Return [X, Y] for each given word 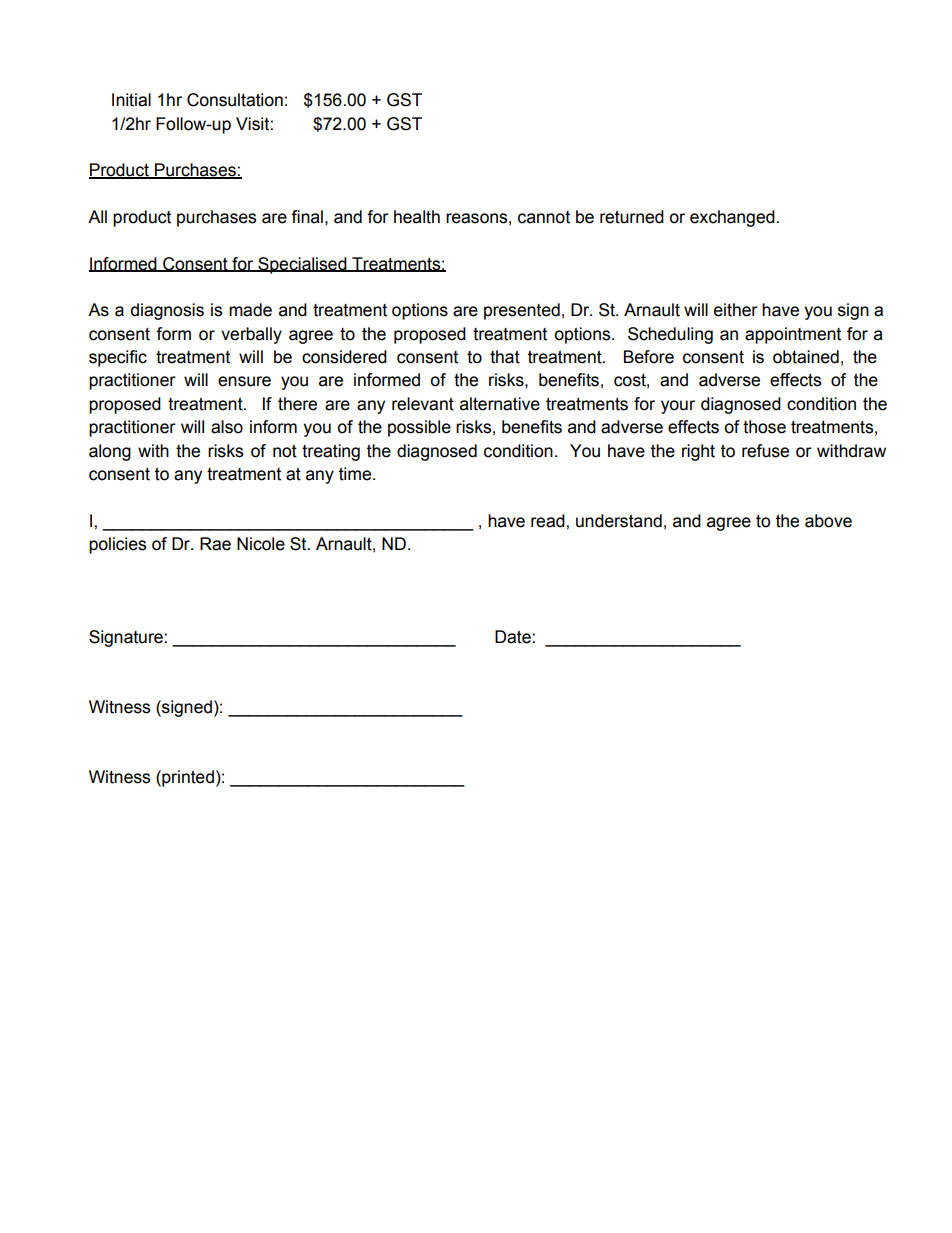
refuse [765, 451]
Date [514, 637]
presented [522, 311]
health [417, 217]
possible [419, 428]
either [736, 310]
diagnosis [167, 311]
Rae [215, 544]
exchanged [732, 218]
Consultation [235, 100]
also [227, 427]
